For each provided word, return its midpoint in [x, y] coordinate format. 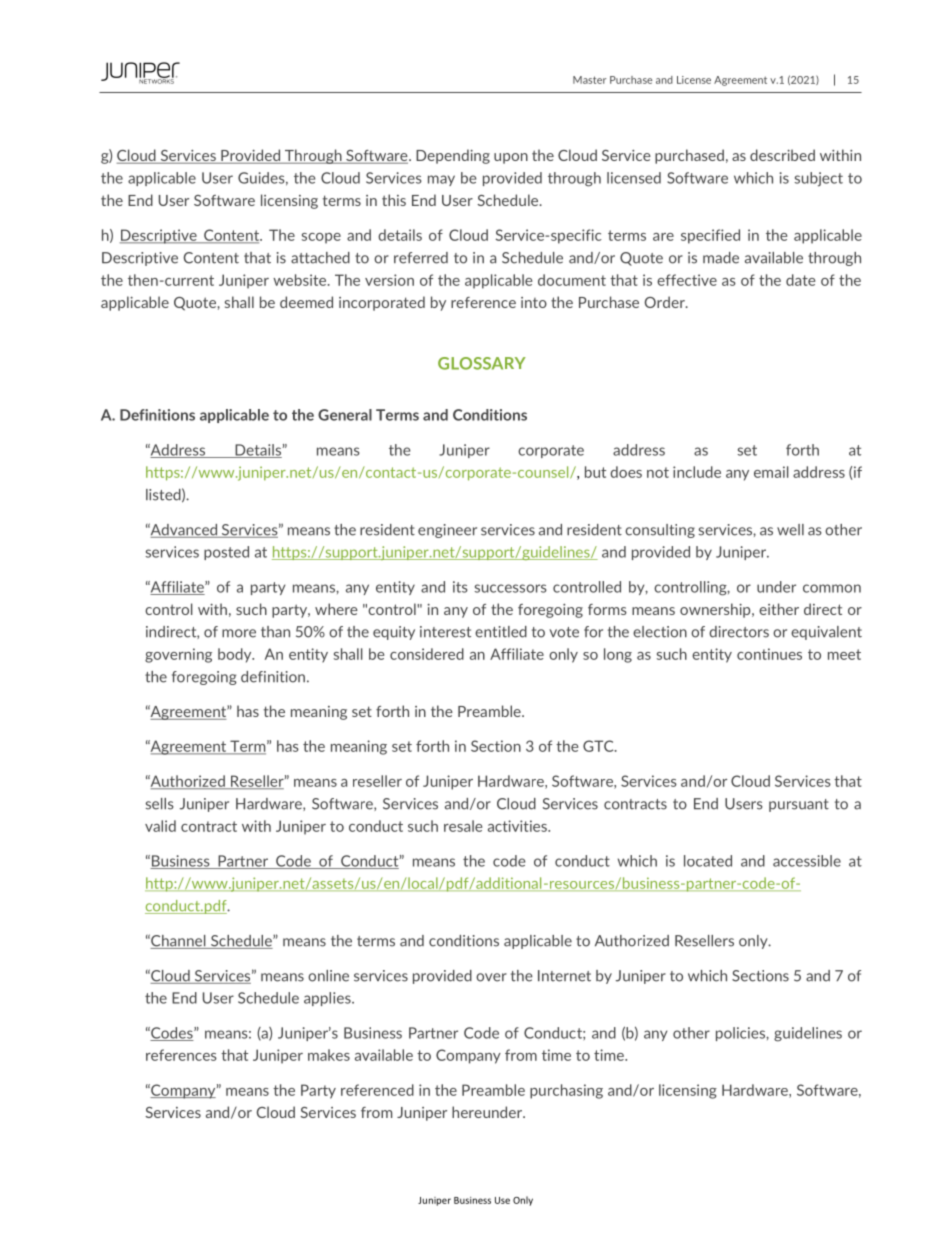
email [771, 472]
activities [518, 826]
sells [160, 804]
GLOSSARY [482, 363]
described [782, 155]
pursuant [799, 805]
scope [321, 238]
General [345, 415]
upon [511, 158]
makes [329, 1055]
